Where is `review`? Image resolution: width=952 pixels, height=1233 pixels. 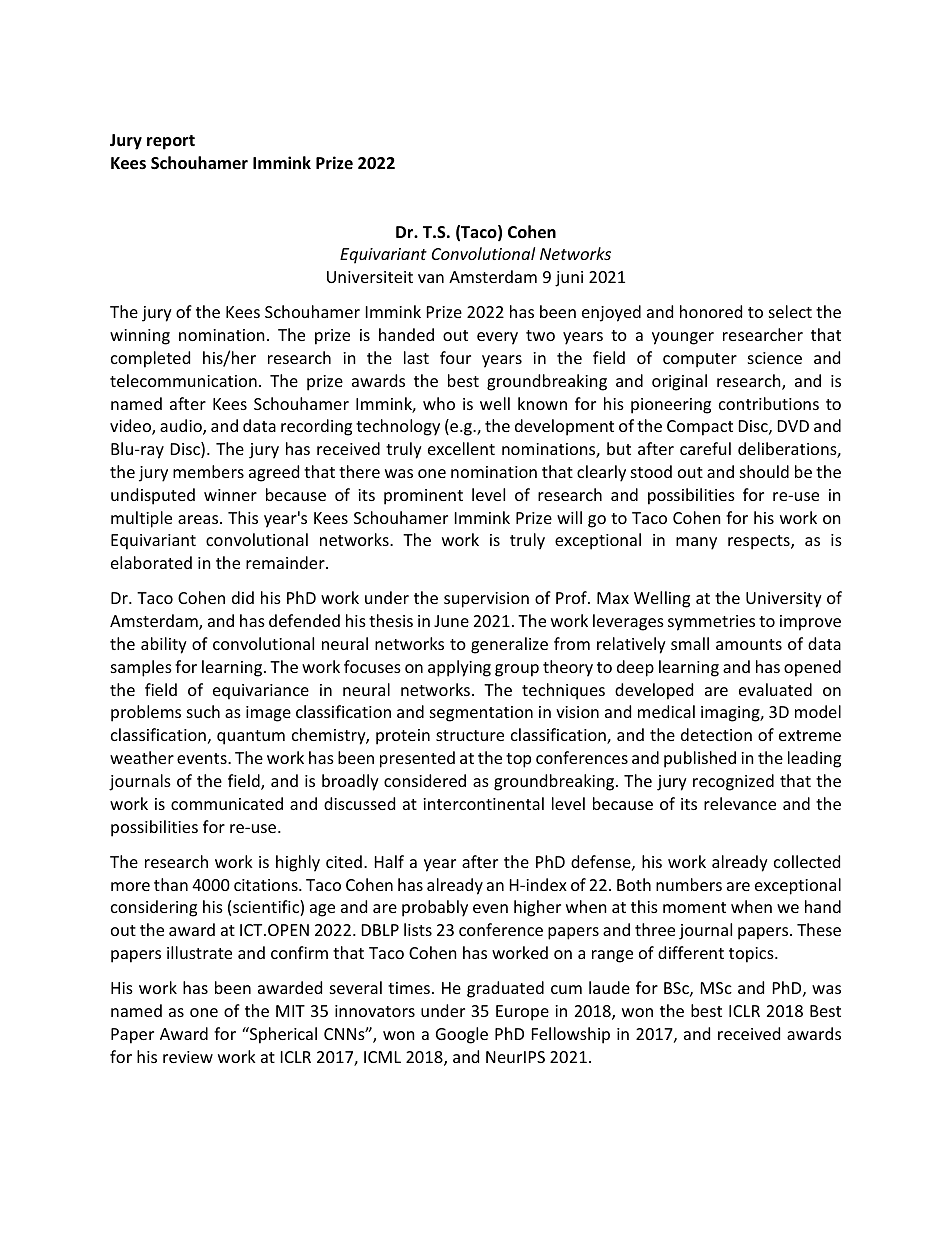 review is located at coordinates (188, 1057).
